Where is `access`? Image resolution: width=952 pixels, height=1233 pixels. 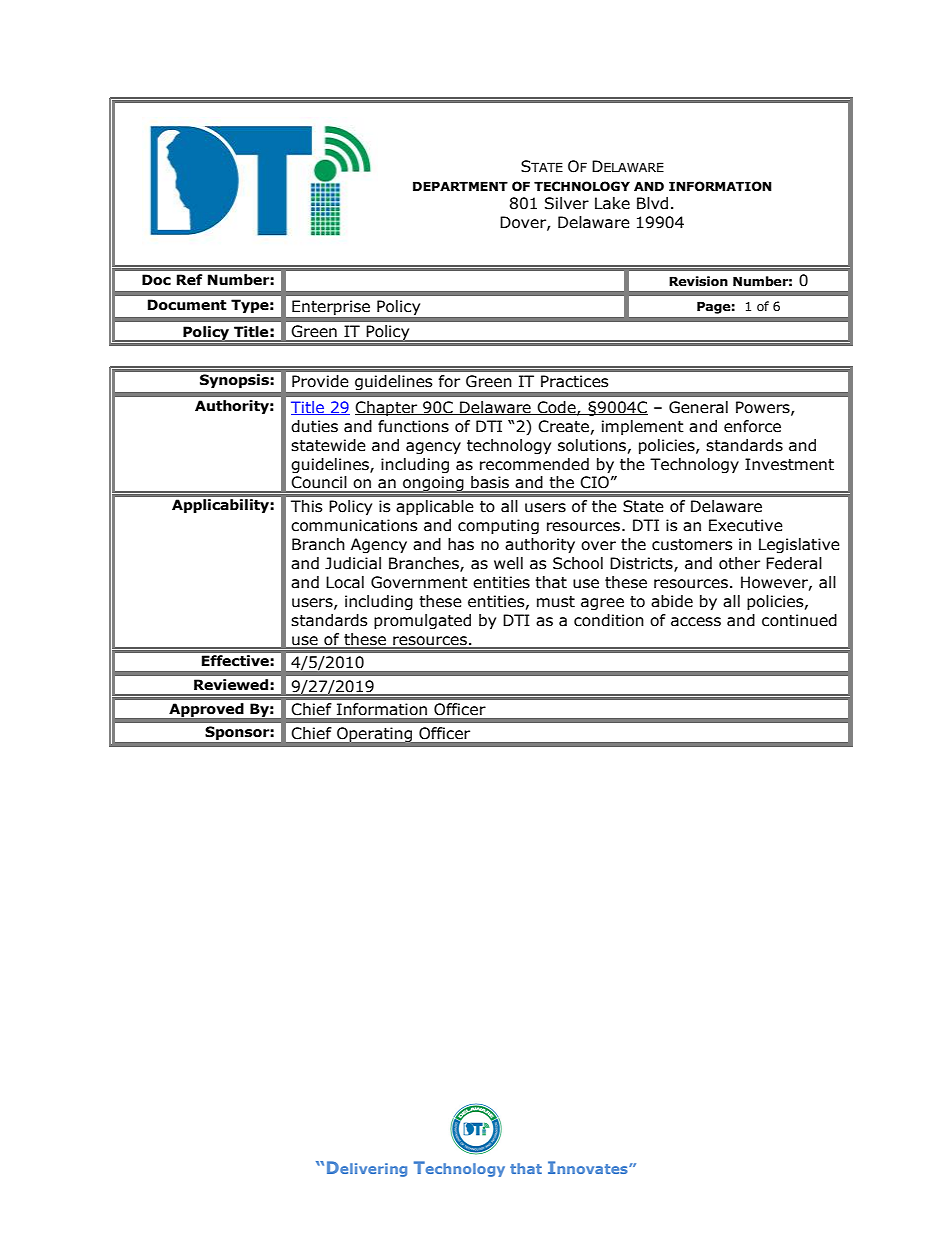 access is located at coordinates (696, 622).
